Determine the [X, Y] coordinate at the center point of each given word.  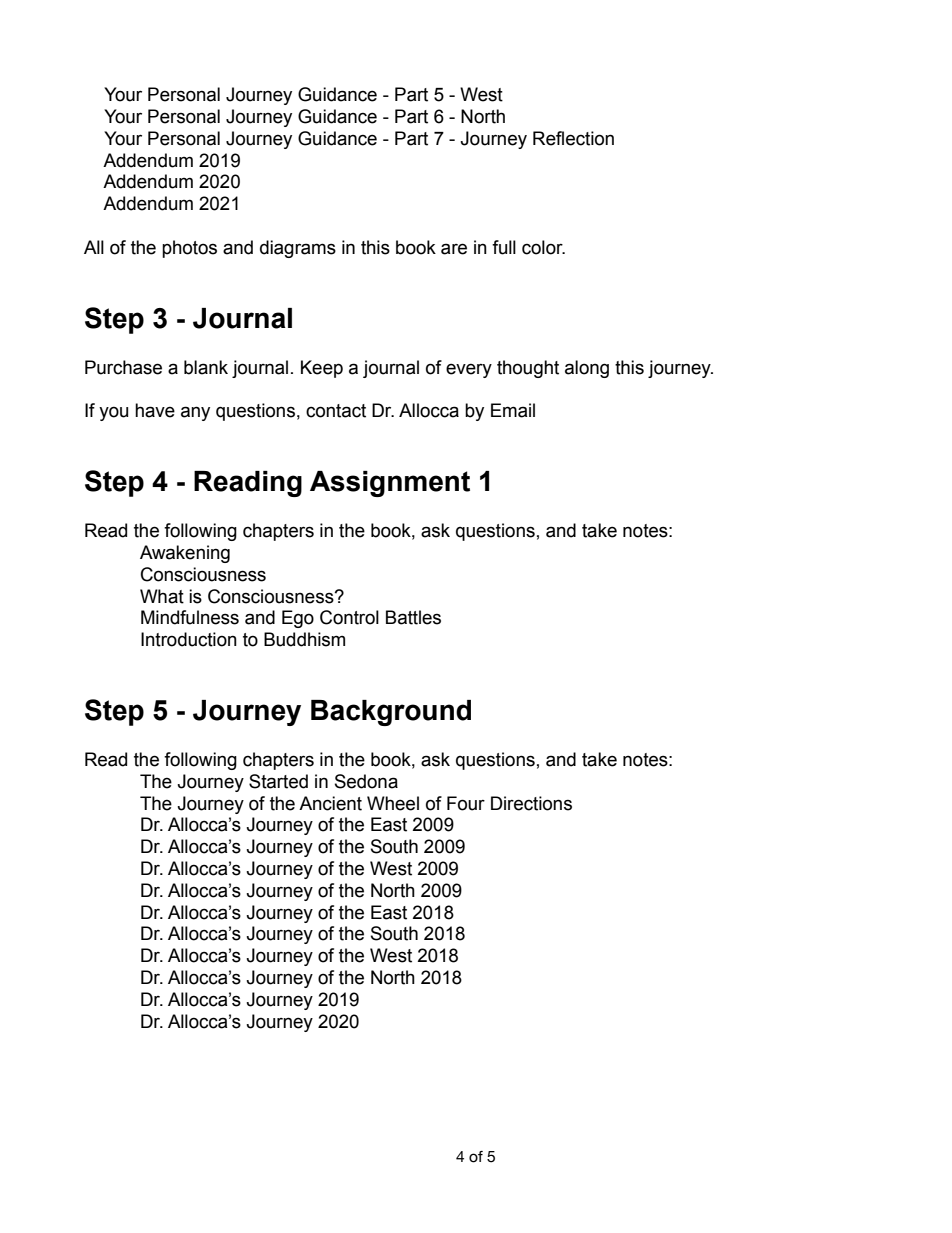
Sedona [366, 781]
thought [528, 369]
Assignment [390, 484]
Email [513, 410]
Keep [322, 369]
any [195, 413]
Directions [531, 803]
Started [278, 781]
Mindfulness [190, 617]
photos [189, 249]
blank [206, 367]
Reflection [573, 138]
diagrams [298, 249]
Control [349, 617]
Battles [413, 617]
